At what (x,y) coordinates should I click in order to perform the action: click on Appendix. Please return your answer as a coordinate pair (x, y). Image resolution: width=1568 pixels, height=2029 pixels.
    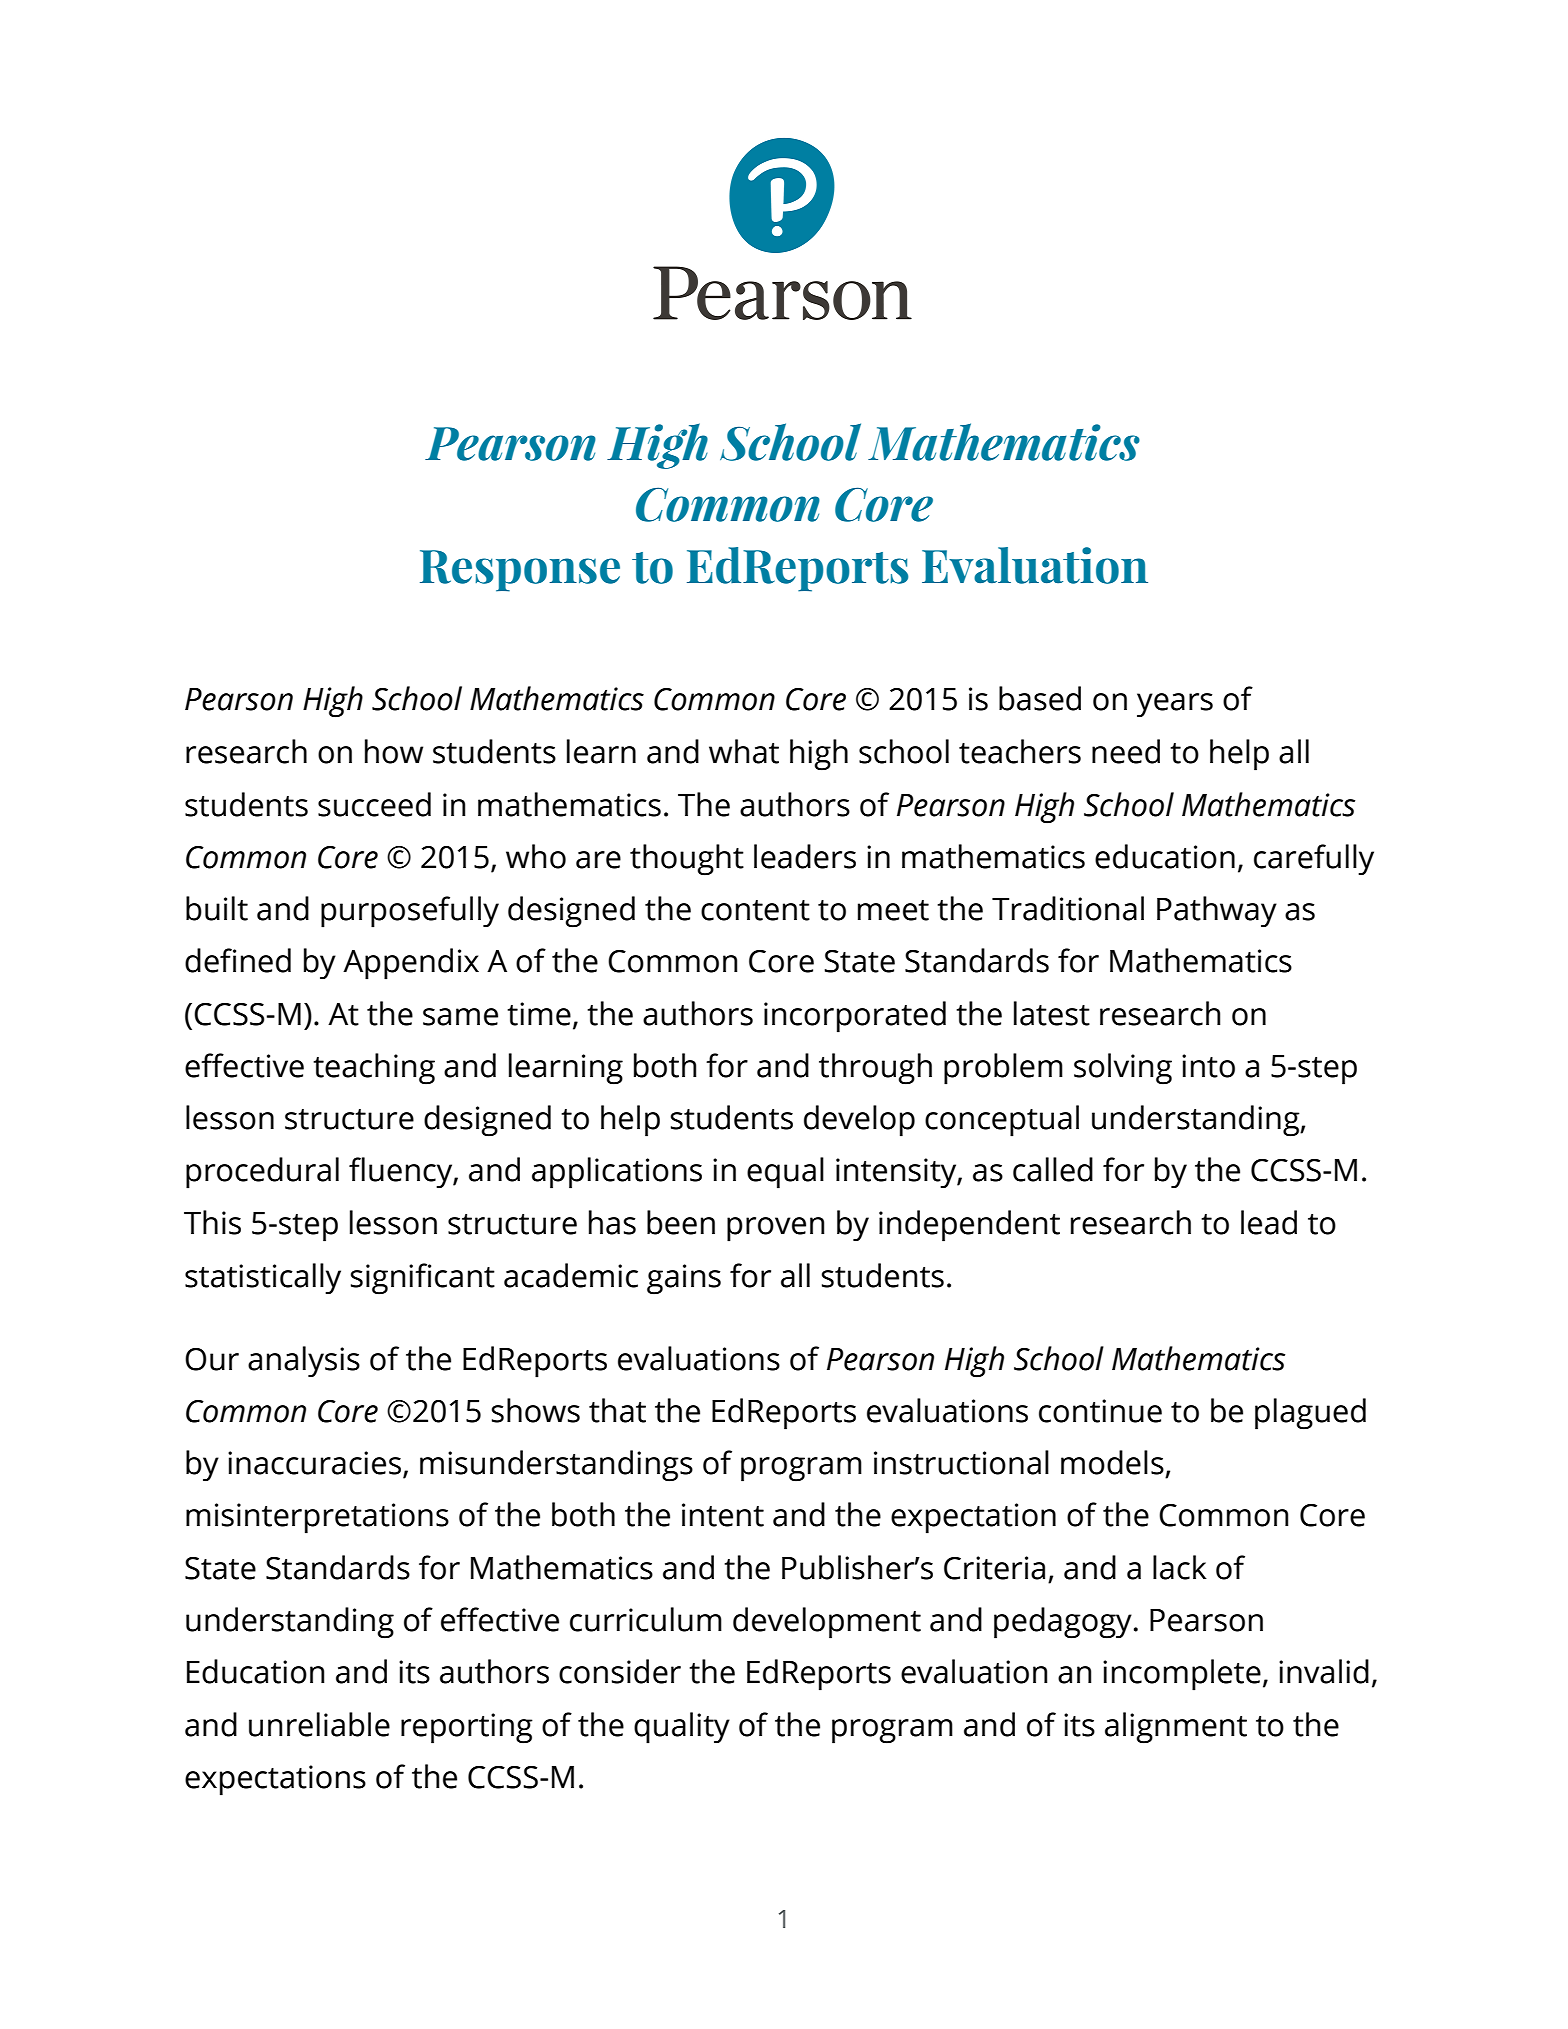
    Looking at the image, I should click on (411, 964).
